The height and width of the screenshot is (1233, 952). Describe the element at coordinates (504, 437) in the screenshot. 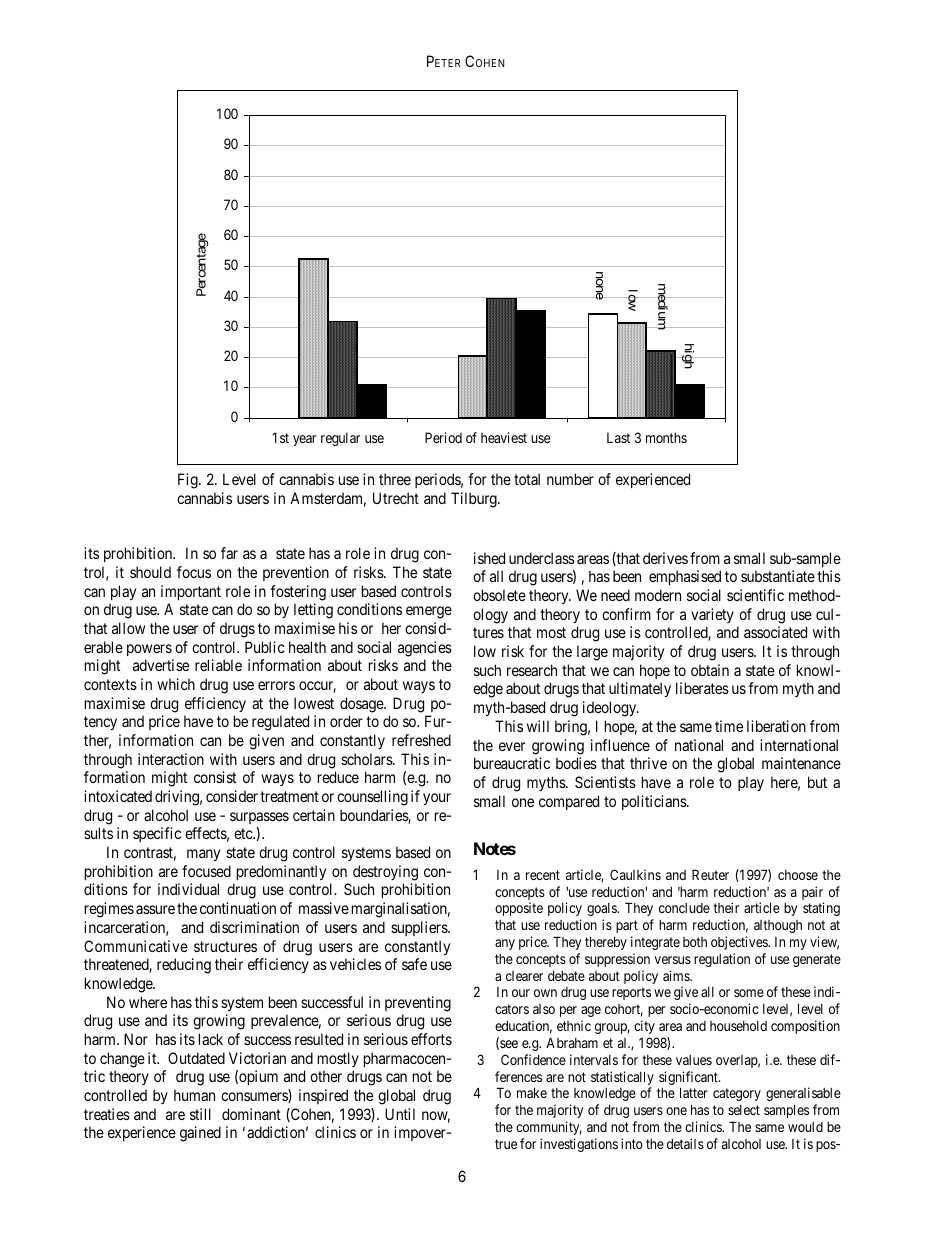

I see `heaviest` at that location.
